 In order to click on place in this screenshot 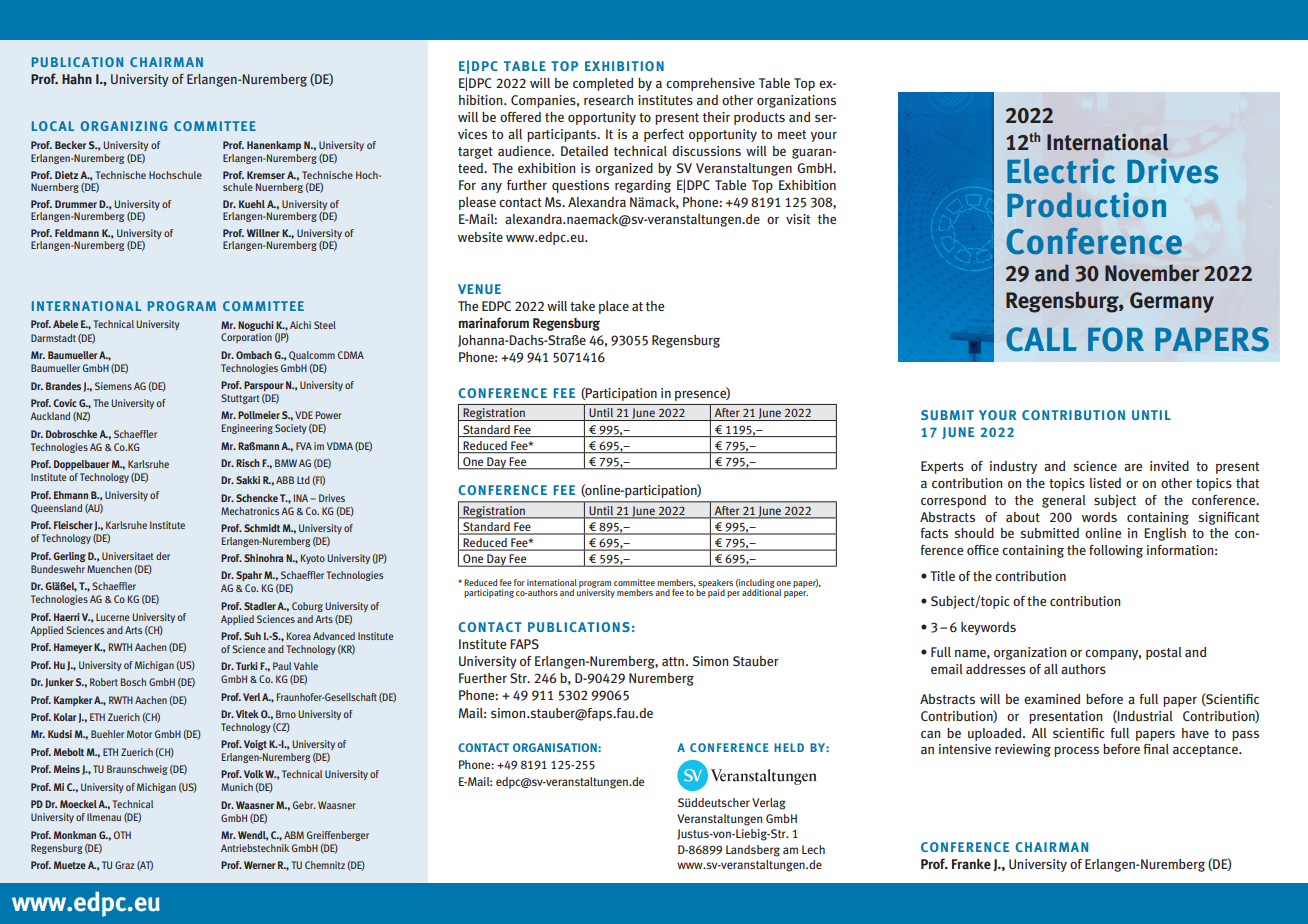, I will do `click(614, 307)`.
